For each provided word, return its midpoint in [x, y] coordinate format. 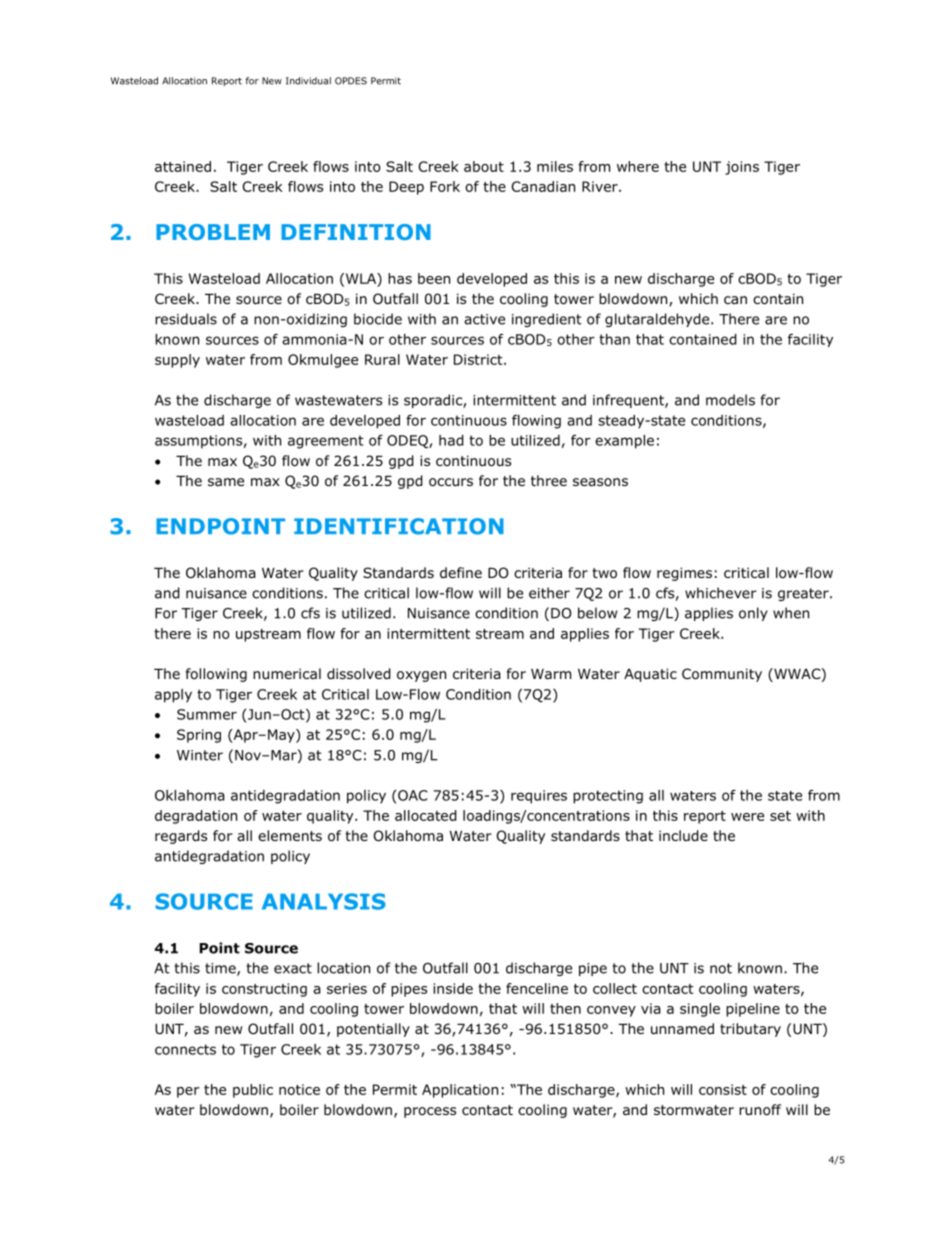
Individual [308, 81]
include [683, 836]
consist [723, 1089]
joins [742, 168]
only [753, 614]
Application [460, 1091]
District [479, 359]
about [484, 166]
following [216, 675]
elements [290, 835]
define [461, 572]
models [730, 400]
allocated [426, 815]
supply [177, 361]
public [253, 1091]
